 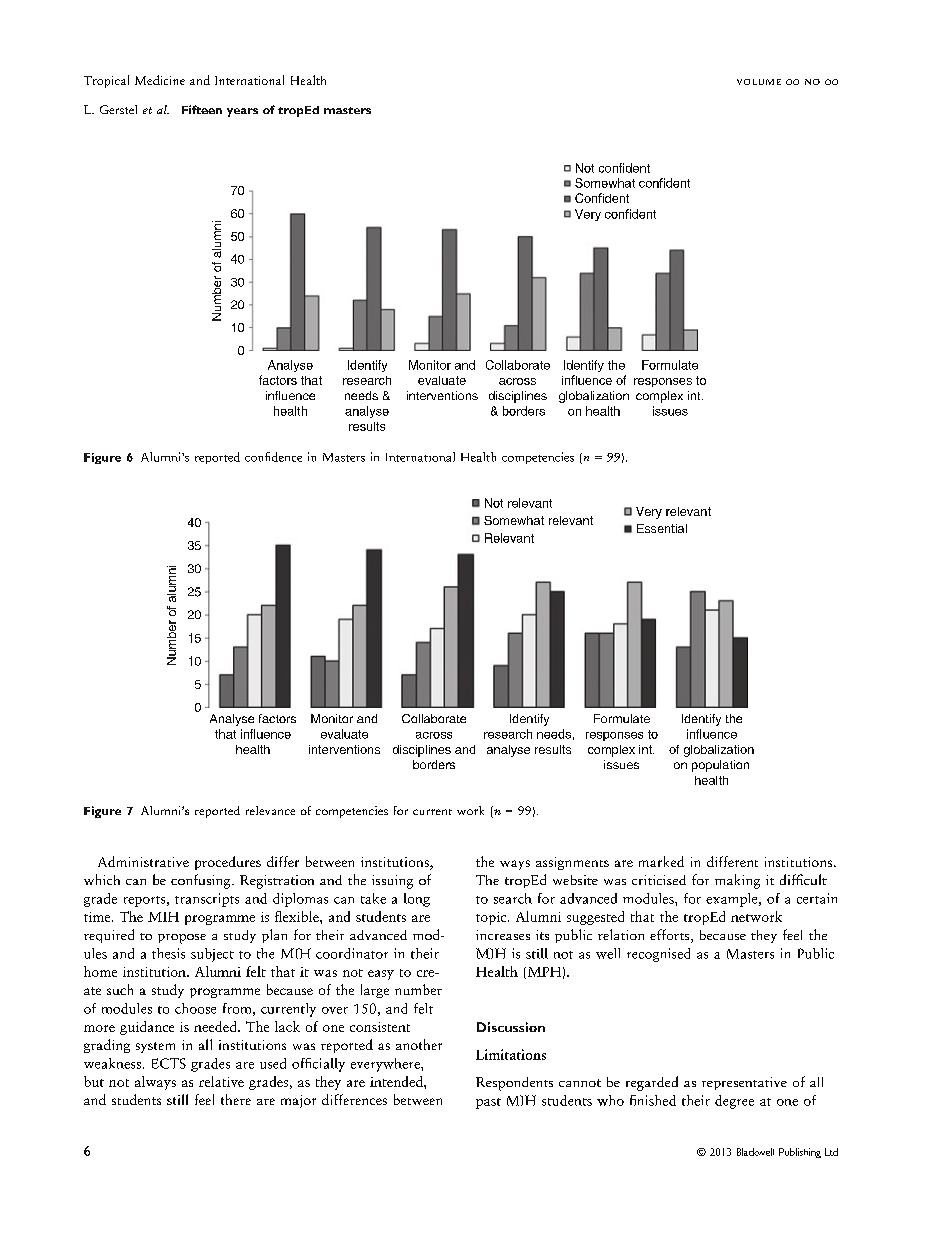 What do you see at coordinates (759, 82) in the screenshot?
I see `volume` at bounding box center [759, 82].
